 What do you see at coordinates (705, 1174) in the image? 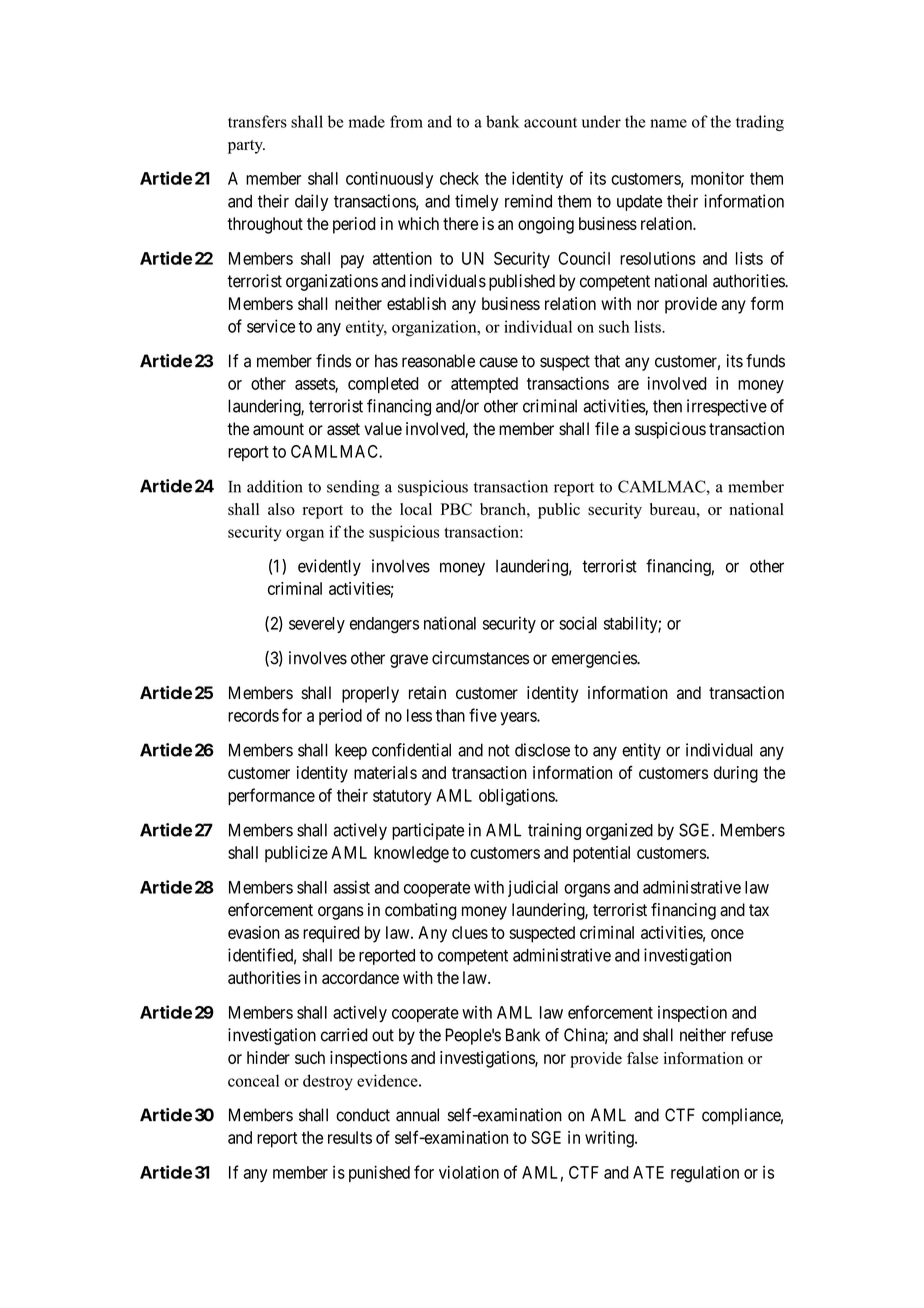
I see `regulation` at bounding box center [705, 1174].
